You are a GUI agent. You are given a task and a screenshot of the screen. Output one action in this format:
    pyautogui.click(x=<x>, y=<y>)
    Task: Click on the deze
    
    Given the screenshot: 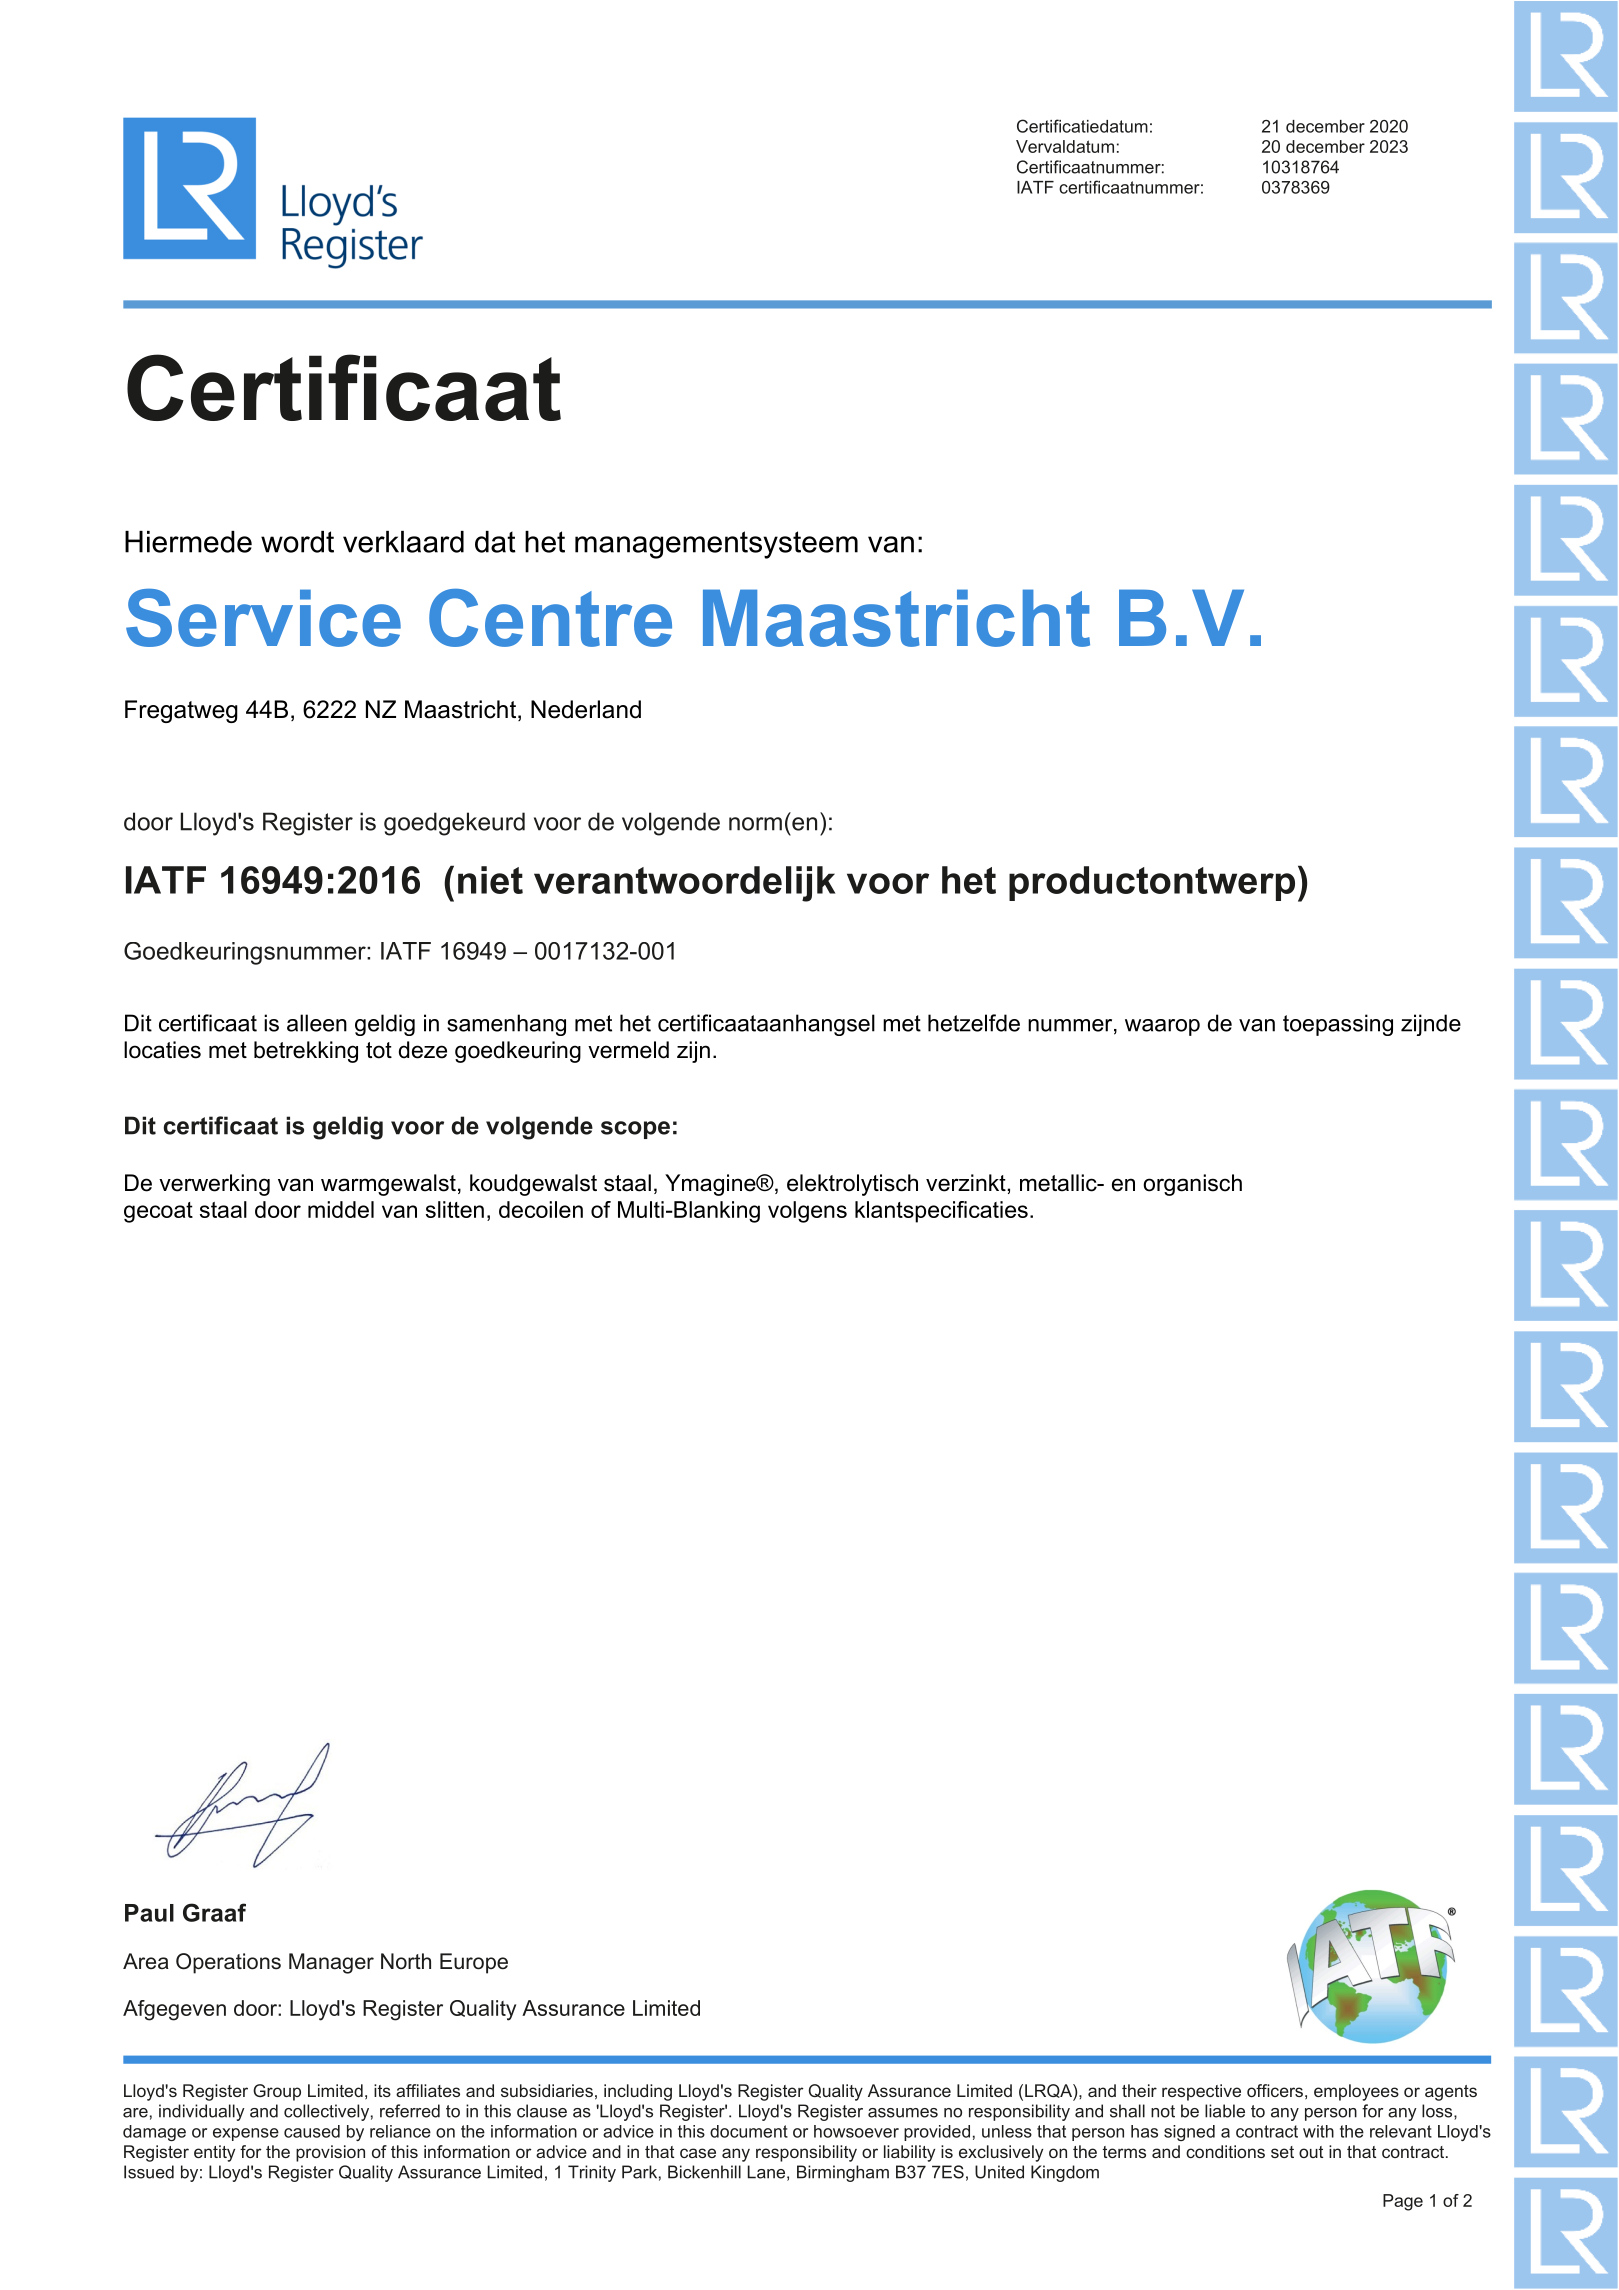 What is the action you would take?
    pyautogui.click(x=423, y=1050)
